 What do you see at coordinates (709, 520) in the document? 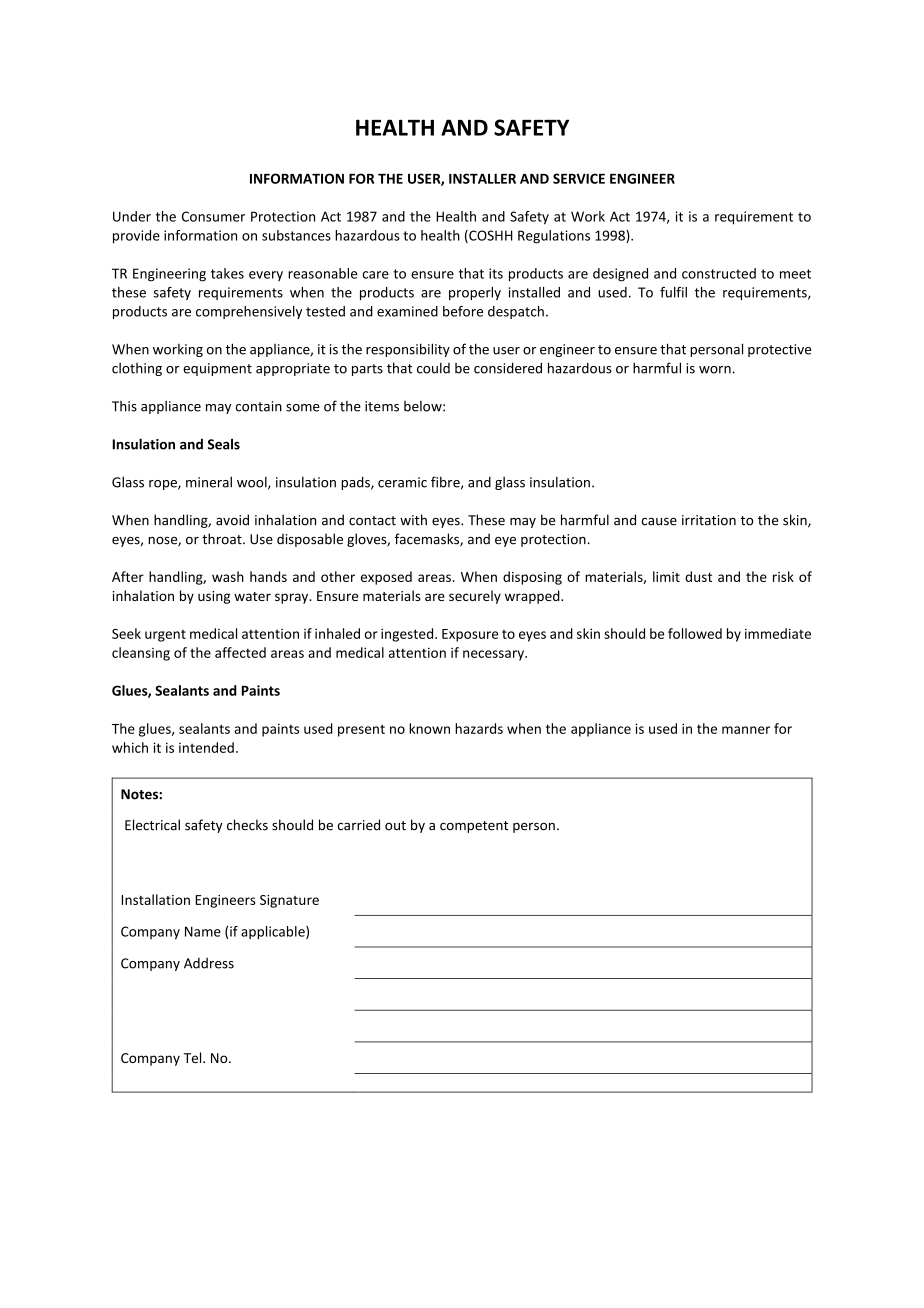
I see `irritation` at bounding box center [709, 520].
